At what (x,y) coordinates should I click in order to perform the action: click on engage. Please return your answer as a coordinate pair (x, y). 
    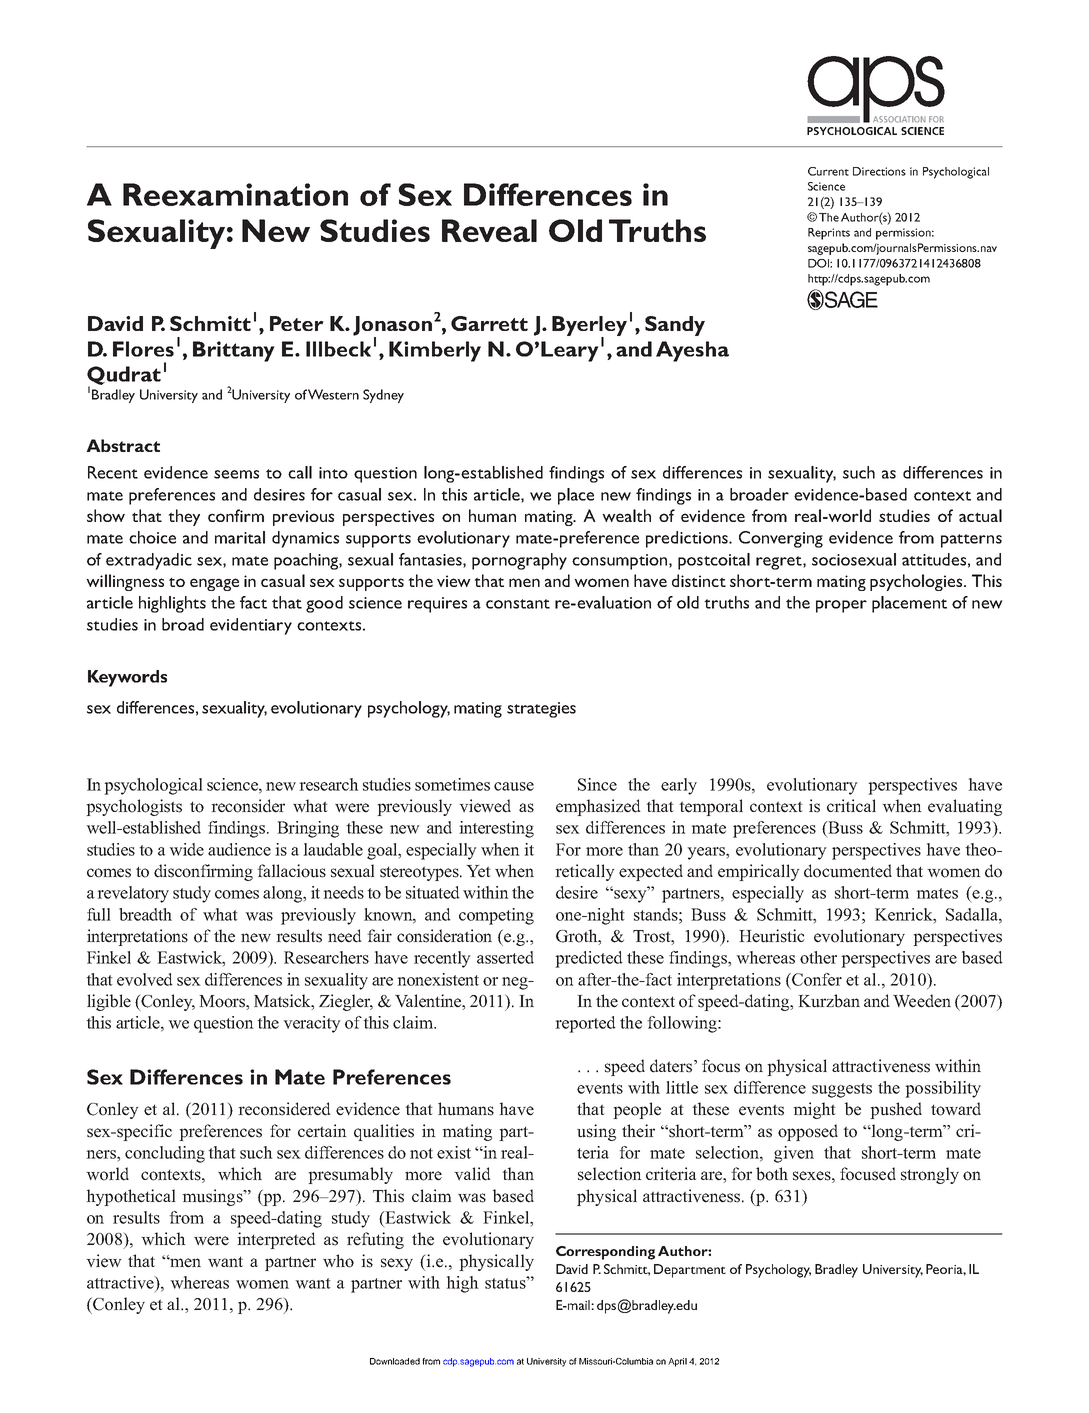
    Looking at the image, I should click on (214, 584).
